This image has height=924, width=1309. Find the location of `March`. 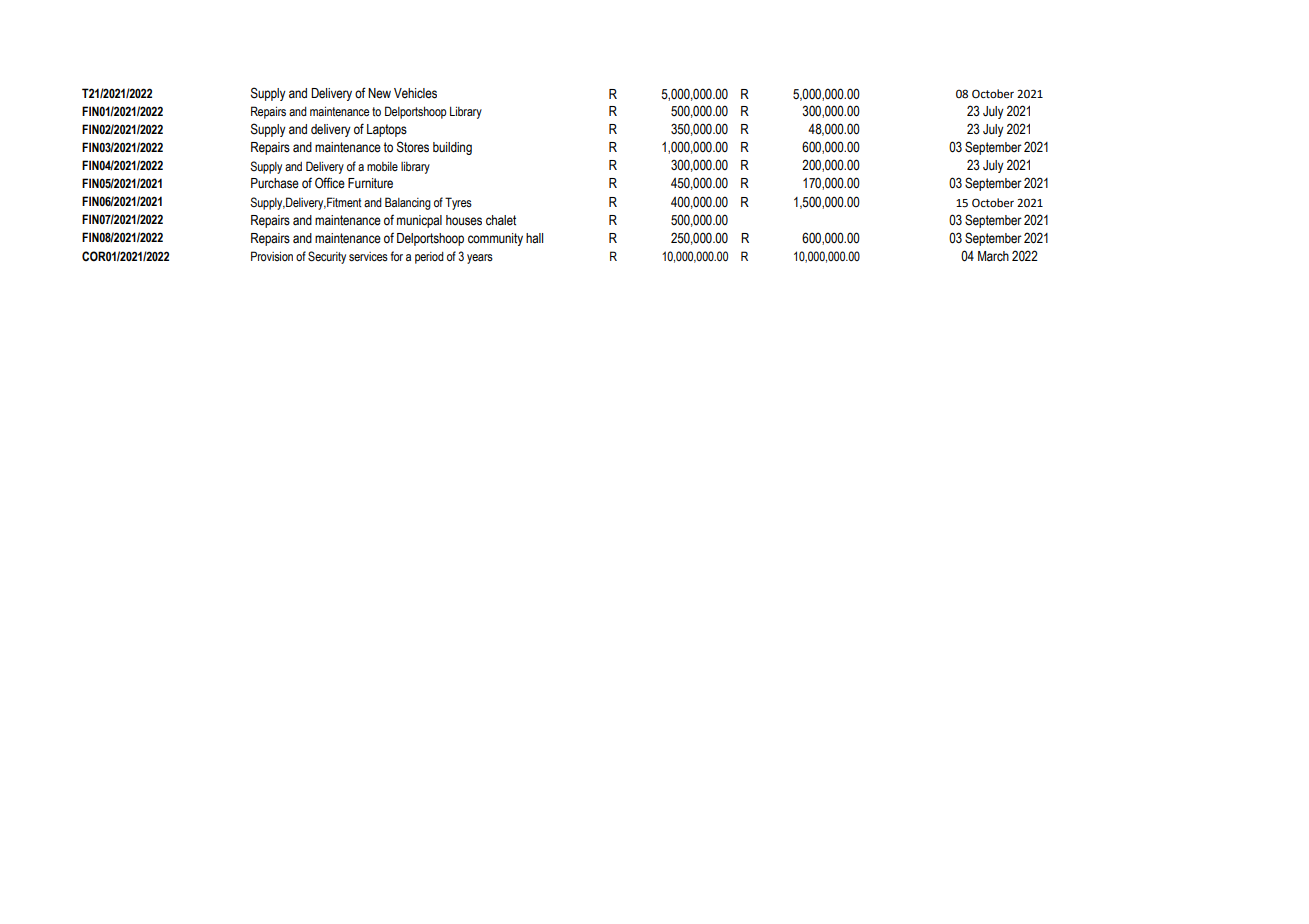

March is located at coordinates (993, 256).
